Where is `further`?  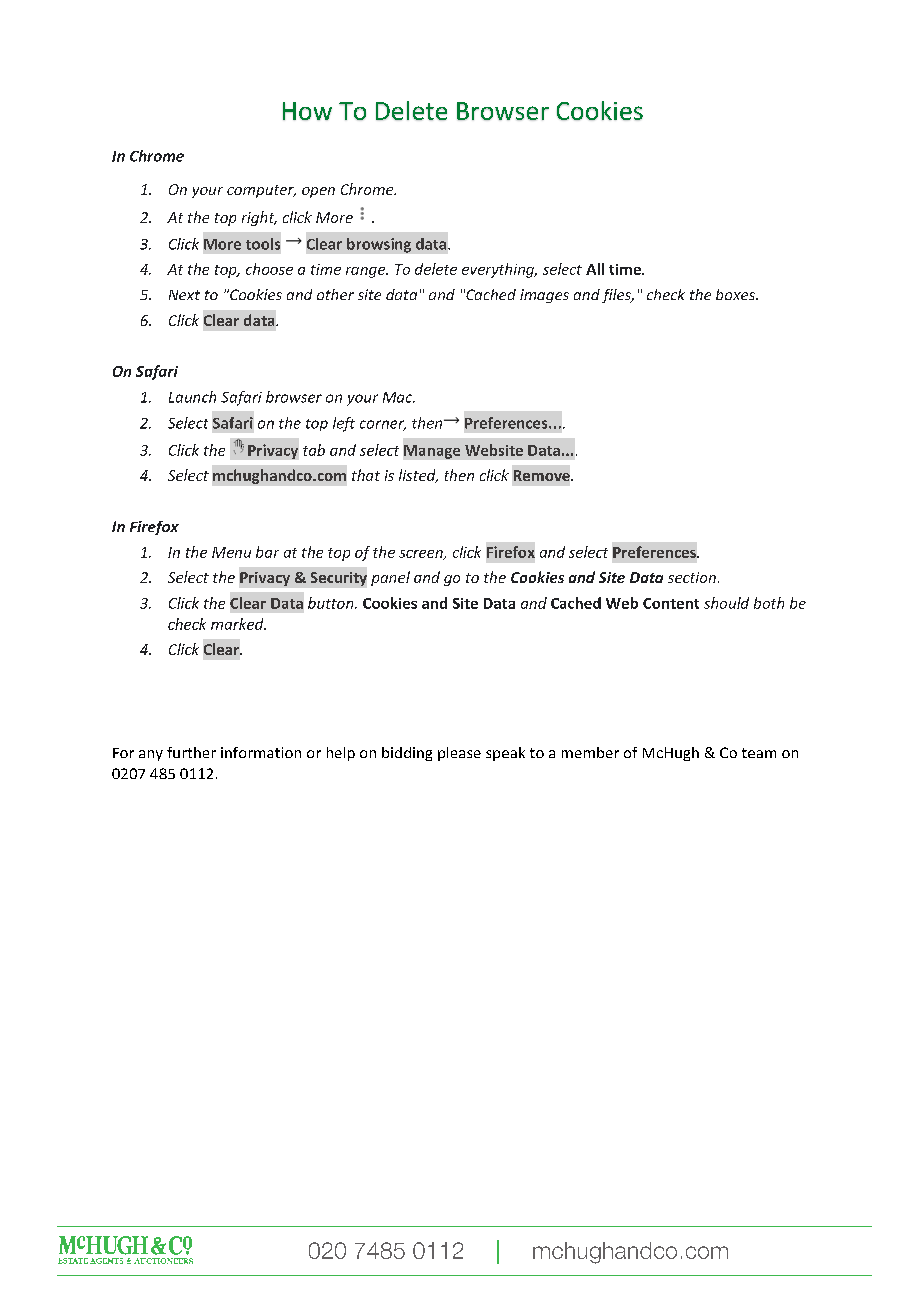
further is located at coordinates (191, 752).
